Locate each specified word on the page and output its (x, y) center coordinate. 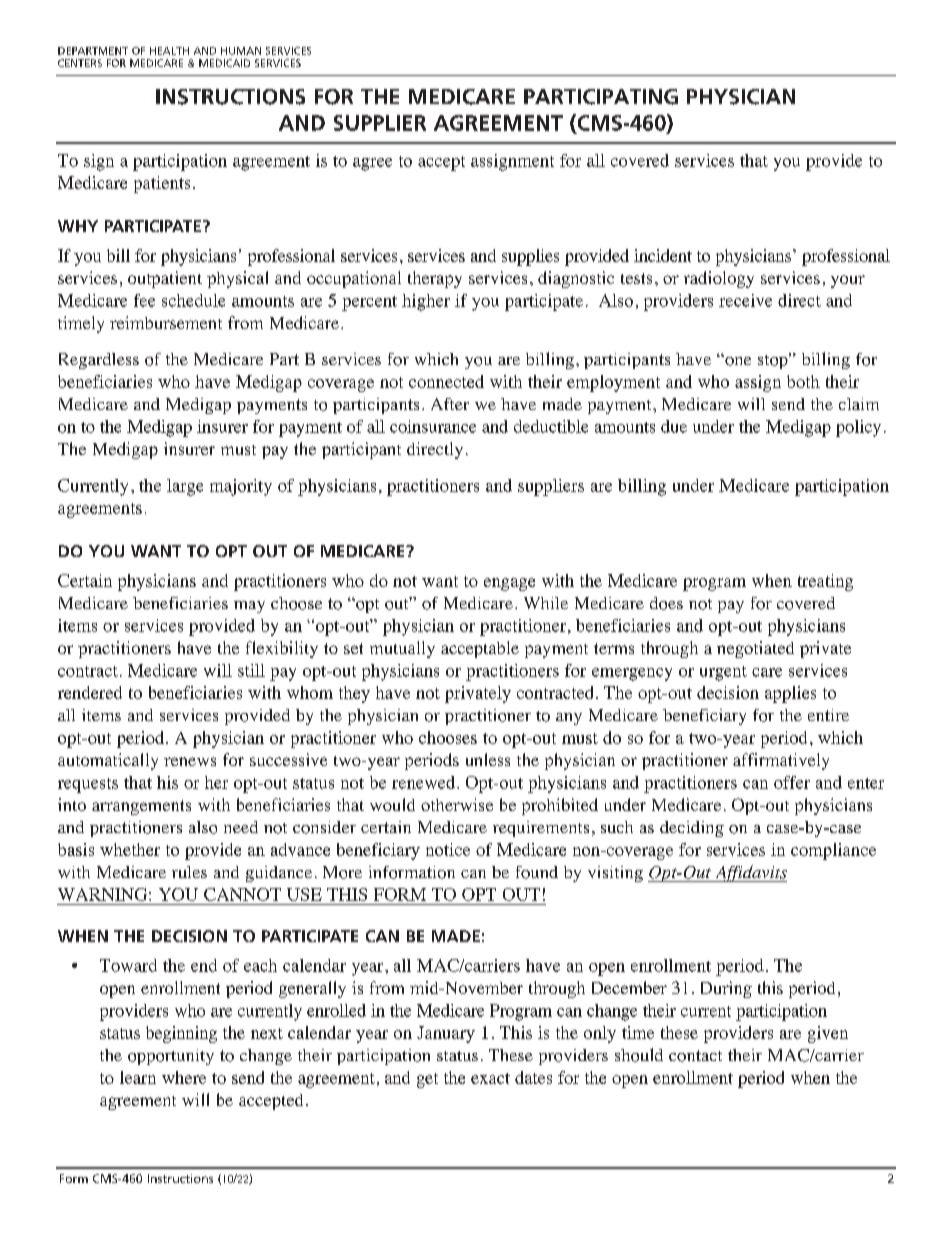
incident (663, 255)
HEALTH (169, 51)
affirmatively (781, 761)
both (803, 381)
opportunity (171, 1057)
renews (190, 761)
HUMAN (241, 51)
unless (488, 759)
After (450, 404)
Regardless (99, 361)
